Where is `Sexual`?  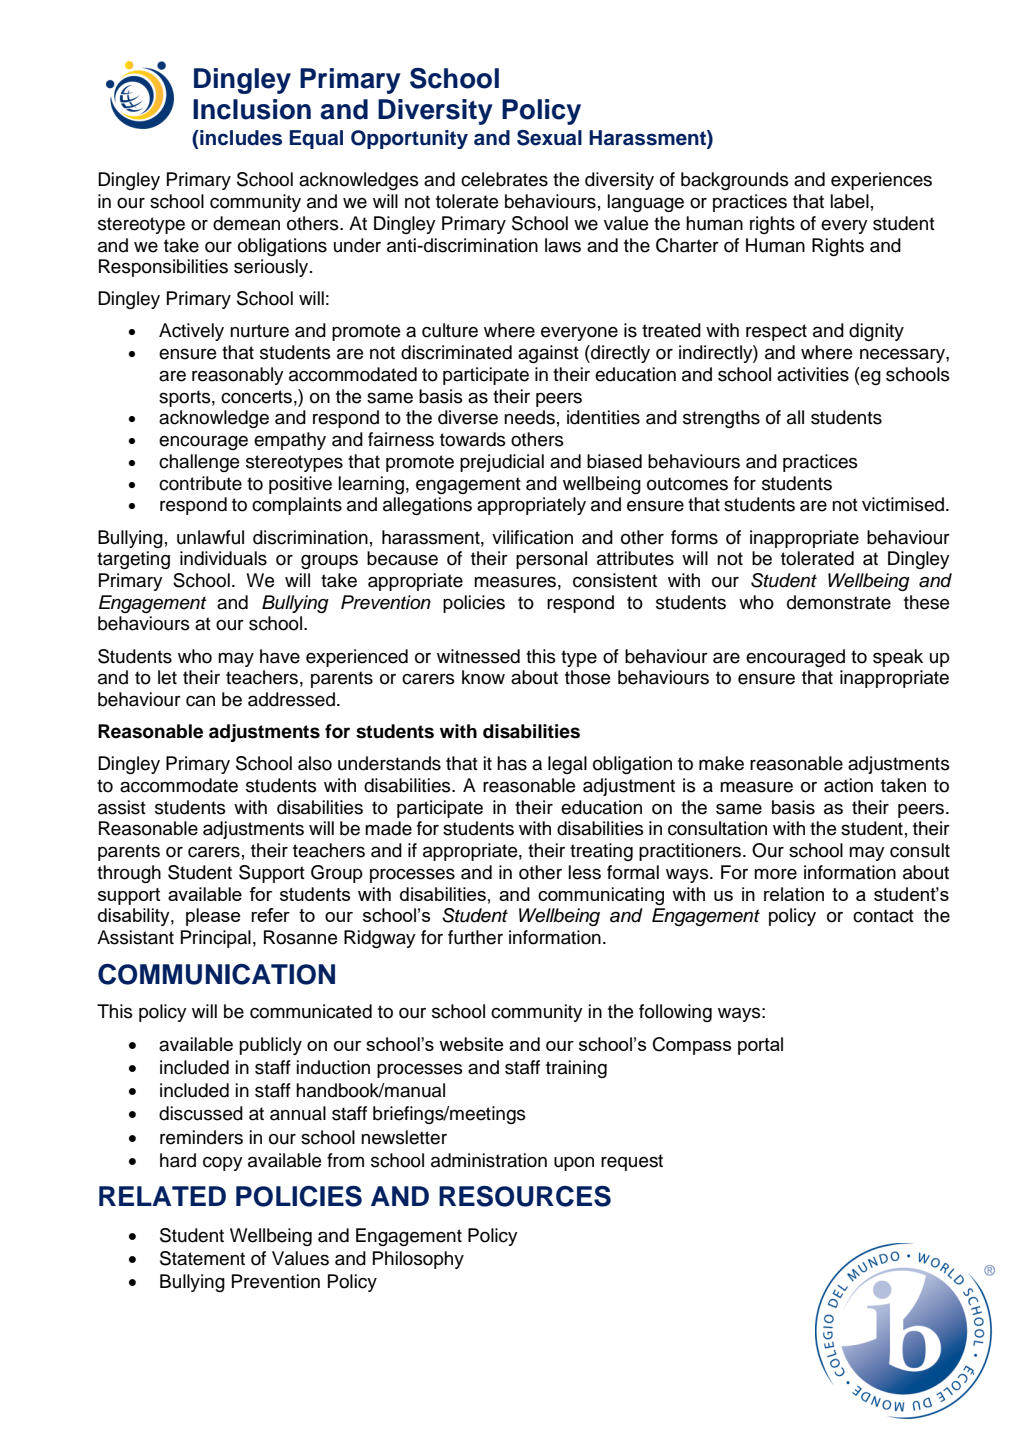 Sexual is located at coordinates (549, 138).
